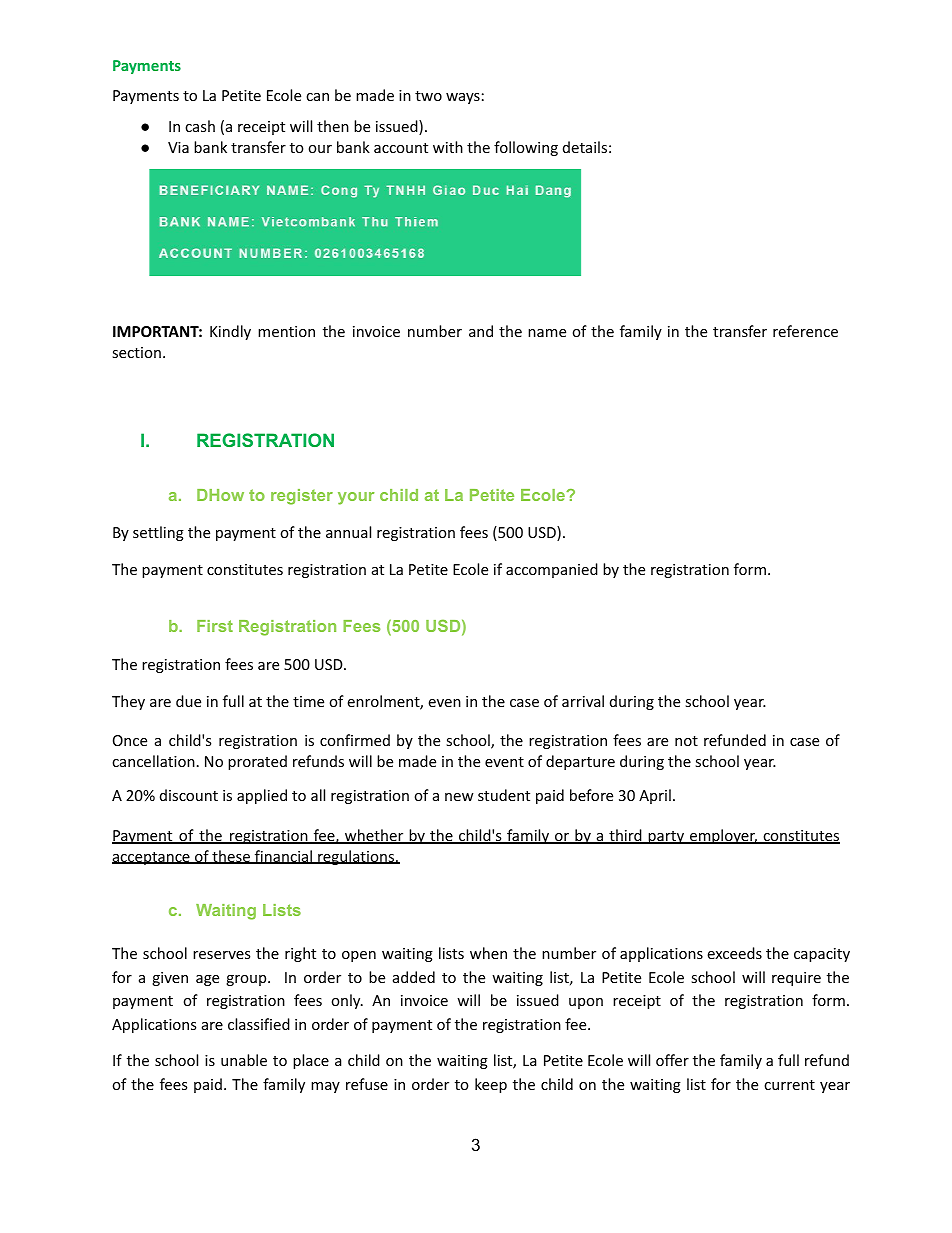 The height and width of the screenshot is (1233, 952). I want to click on keep, so click(491, 1085).
